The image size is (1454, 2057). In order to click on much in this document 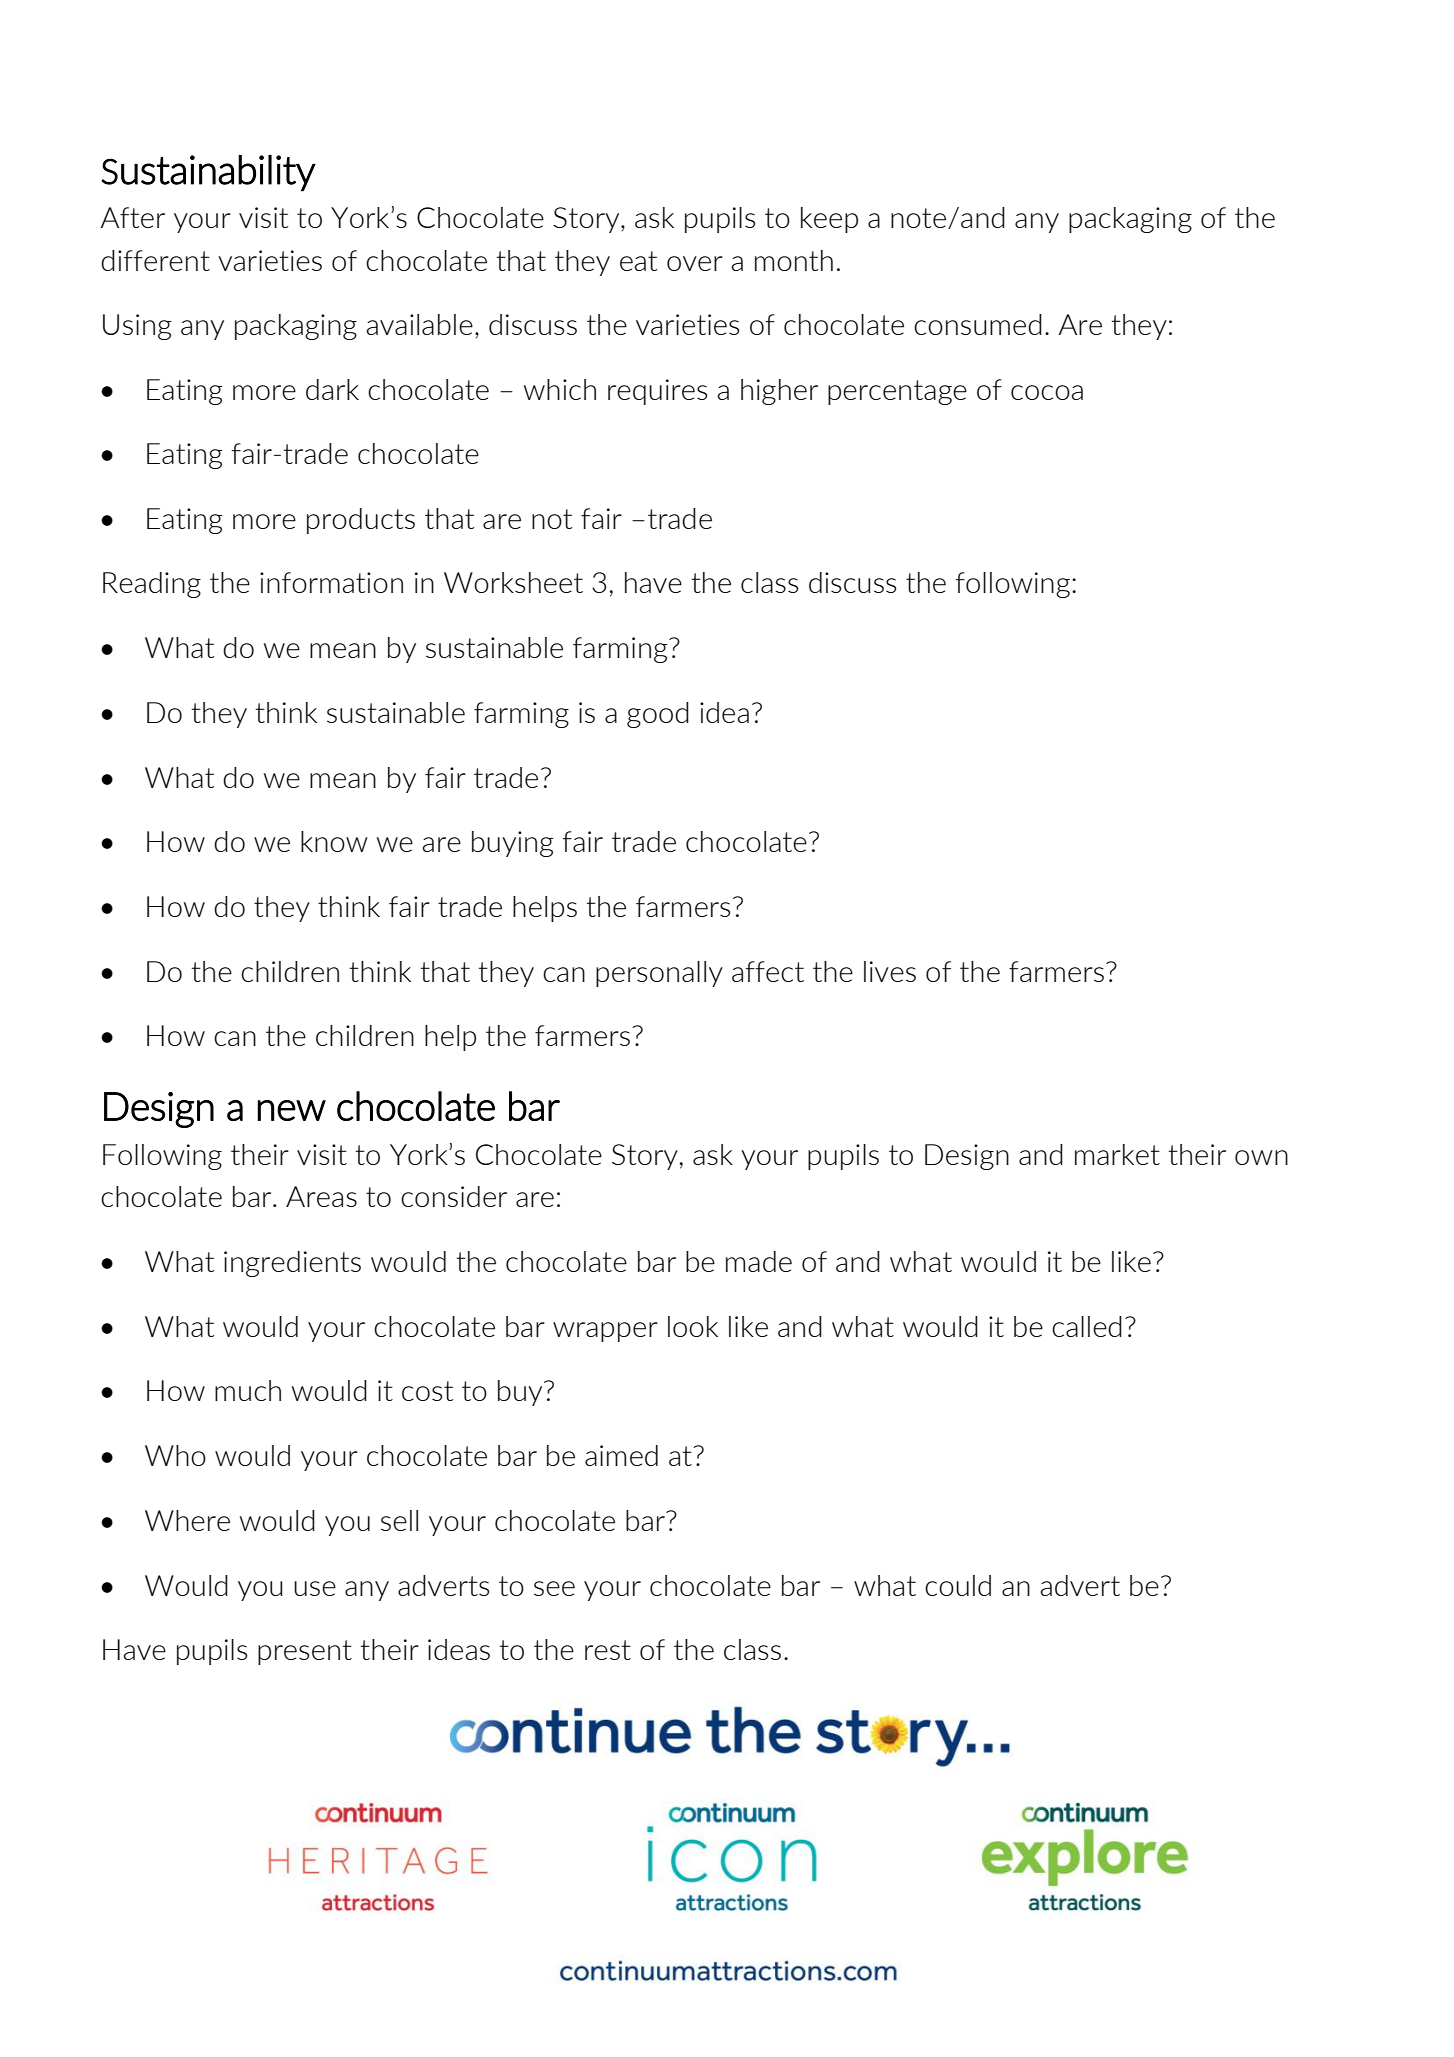, I will do `click(248, 1390)`.
